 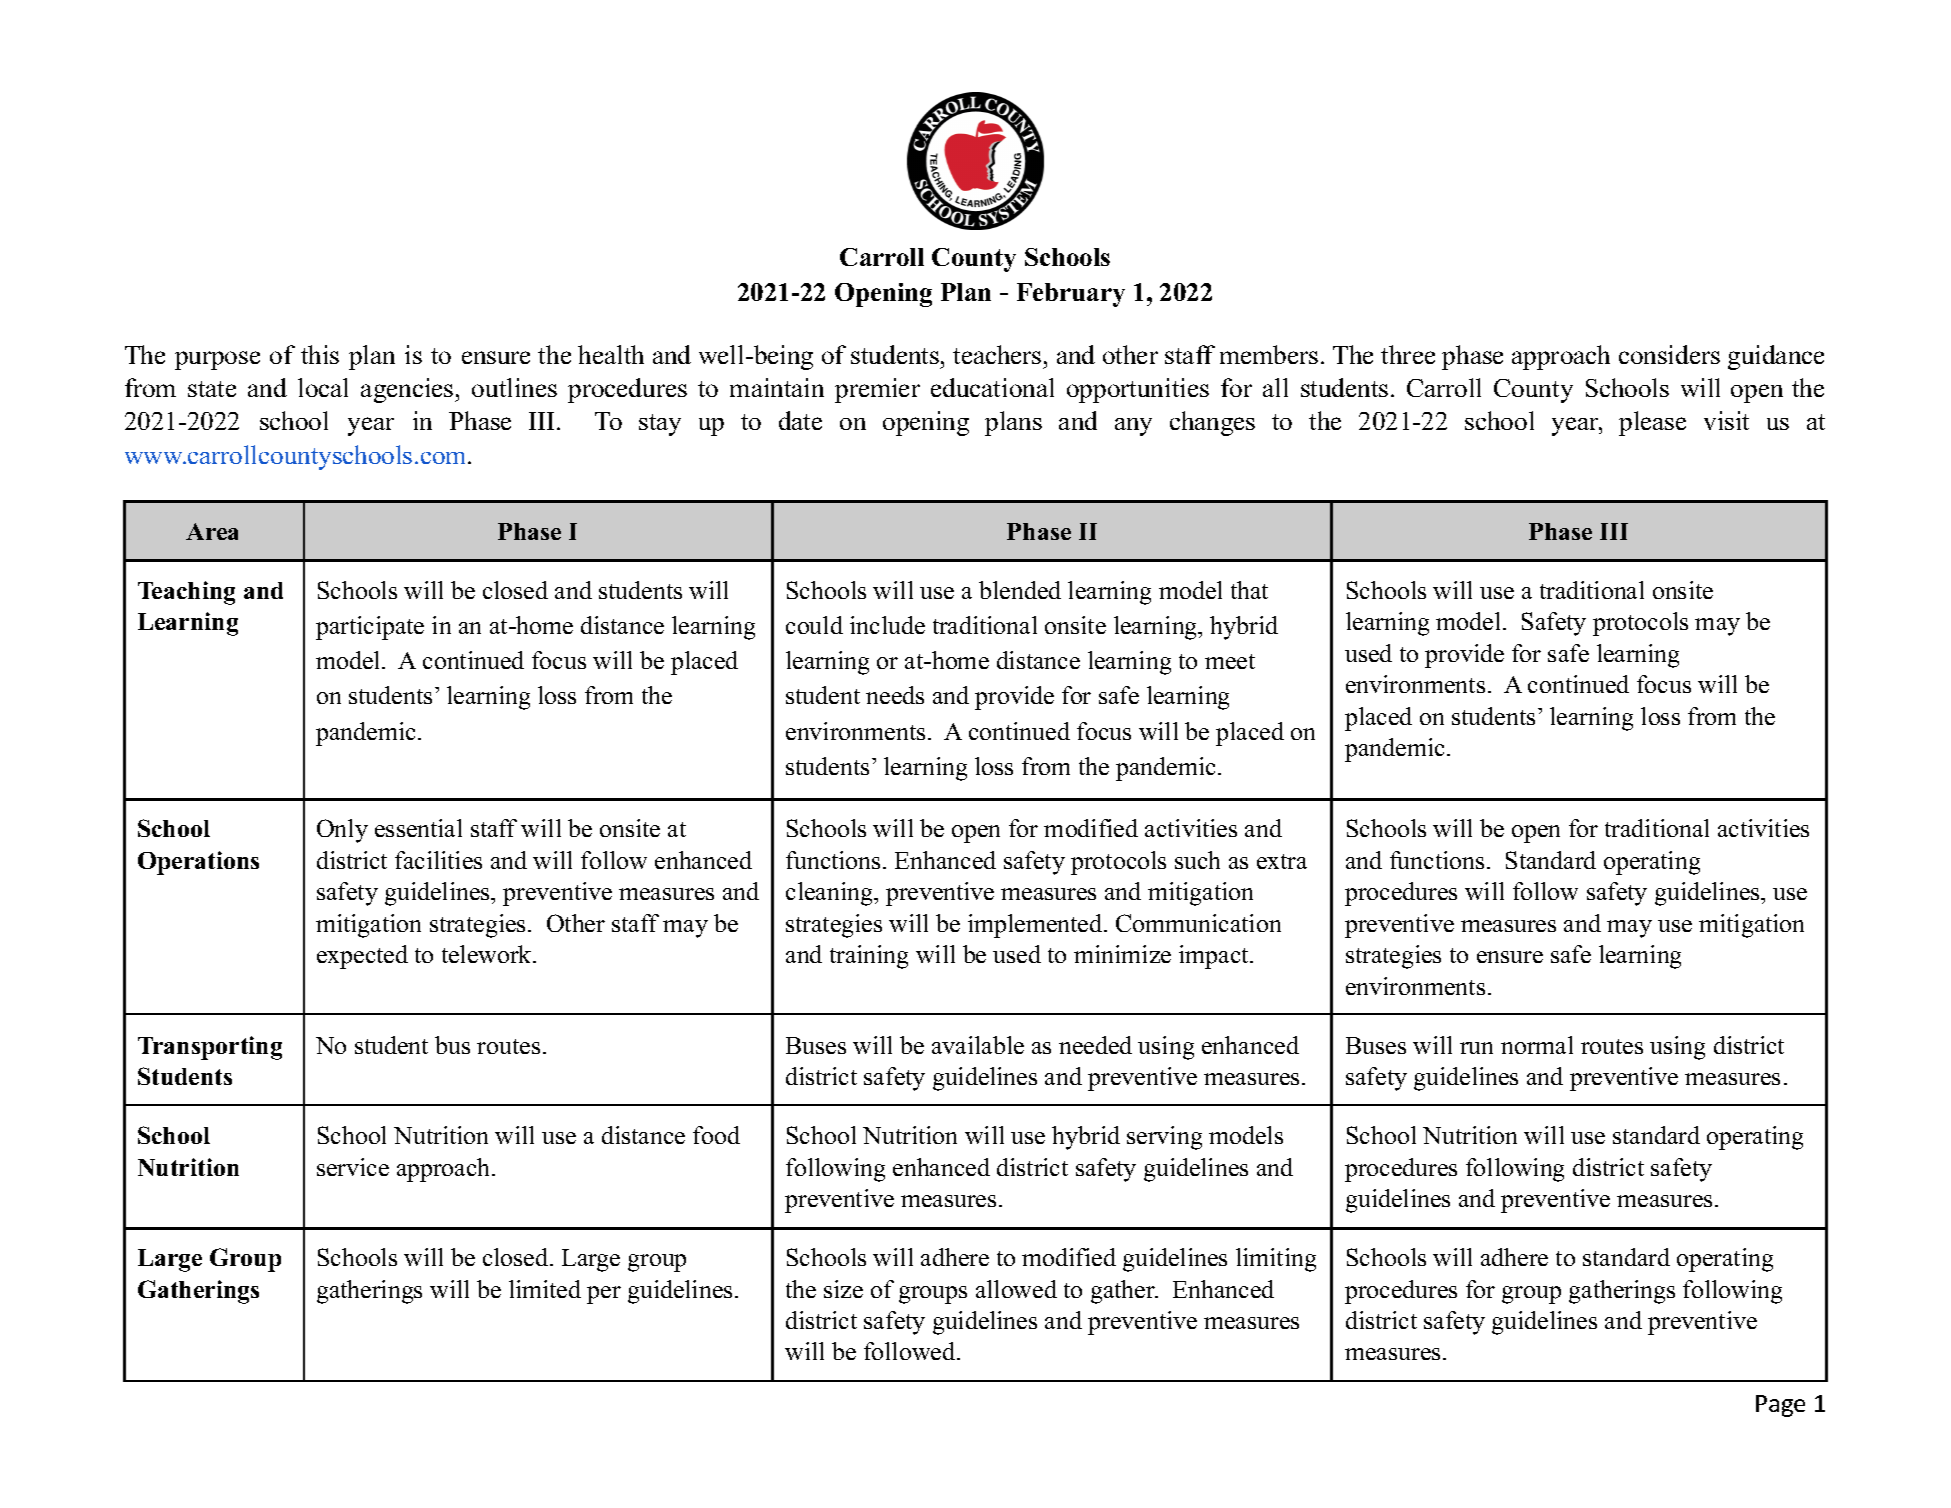 I want to click on cleaning, so click(x=830, y=894).
